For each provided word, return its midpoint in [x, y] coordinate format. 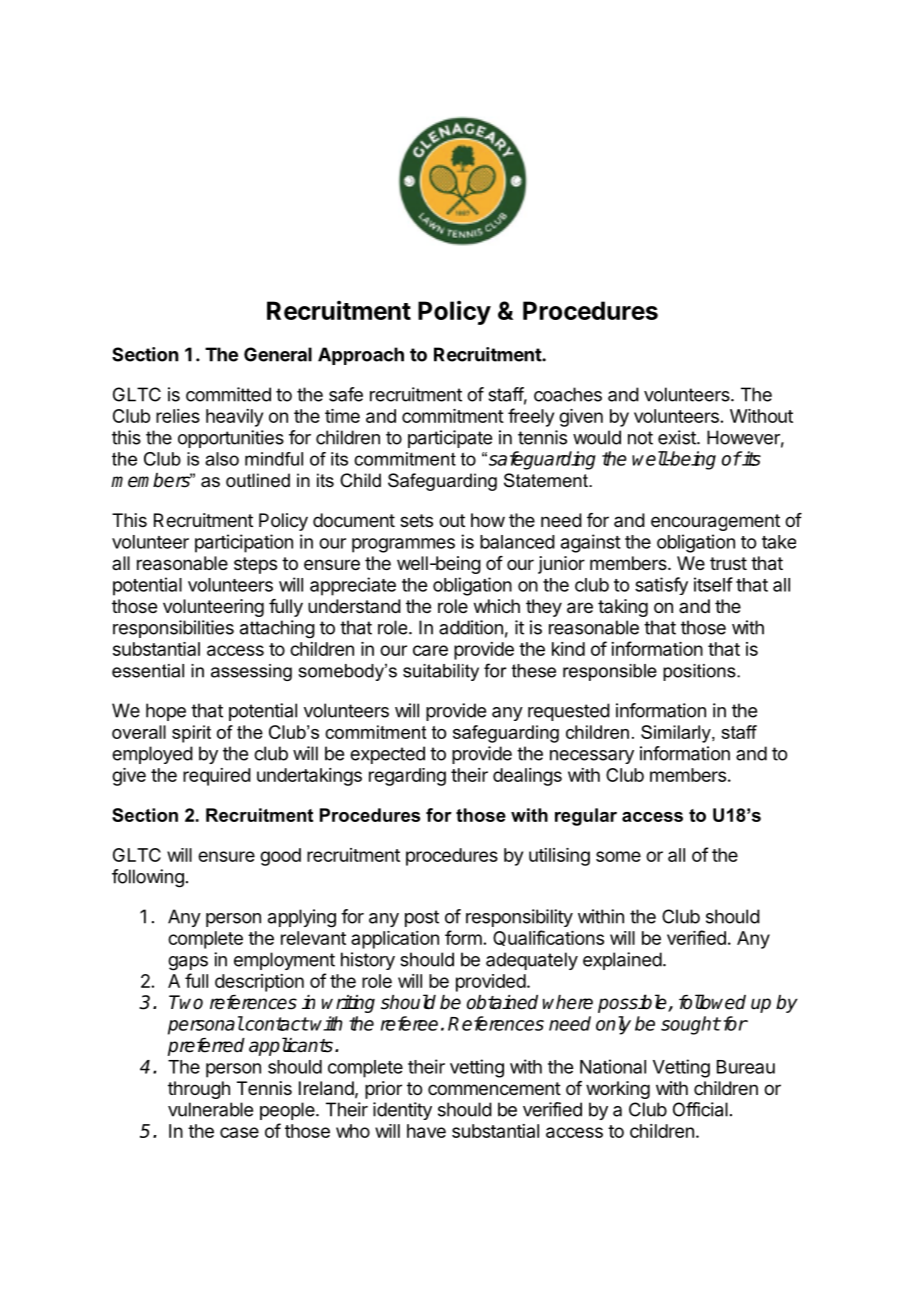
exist [678, 437]
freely [531, 417]
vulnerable [210, 1109]
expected [387, 755]
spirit [191, 734]
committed [228, 394]
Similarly [677, 734]
